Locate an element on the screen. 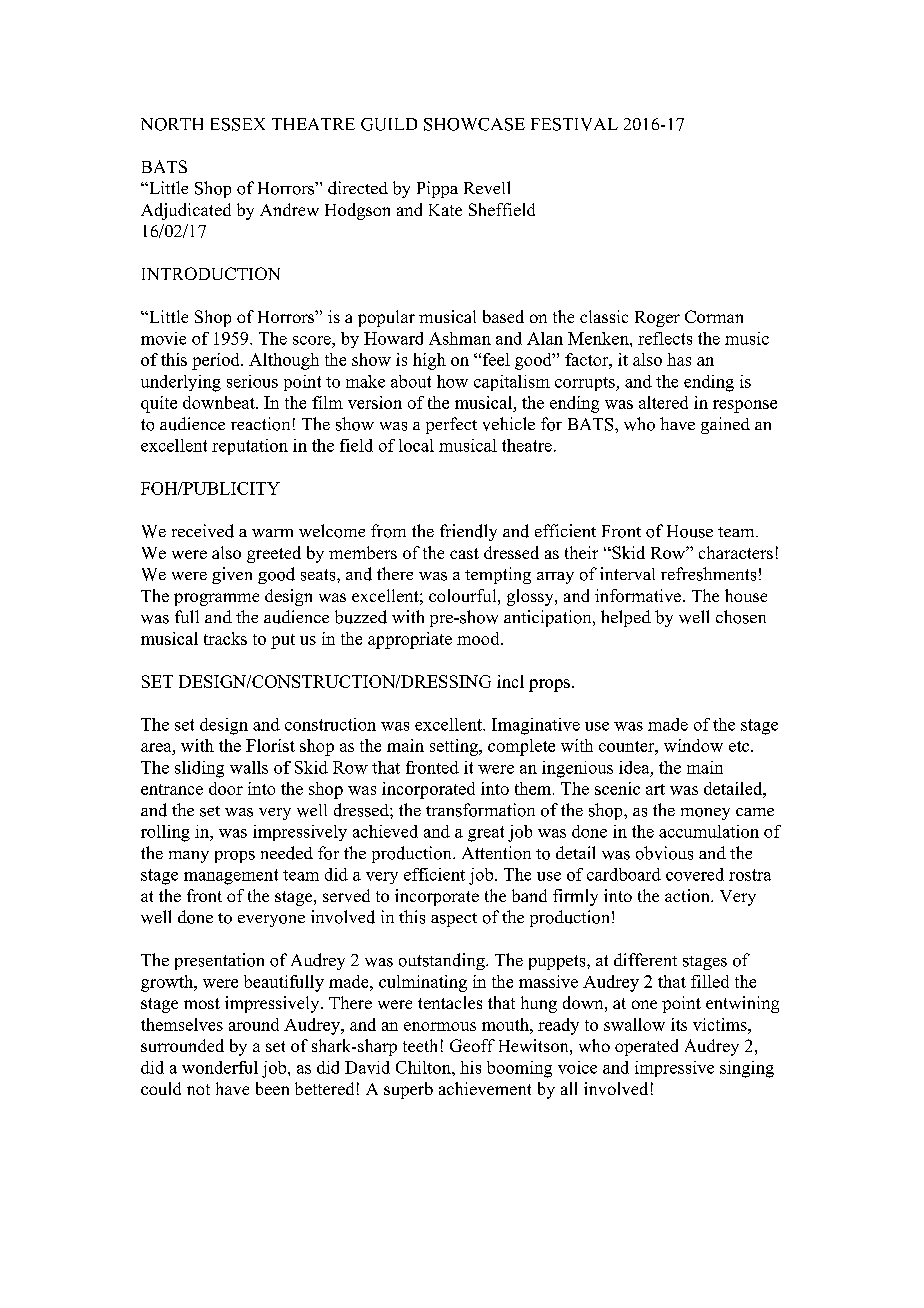  FESTIVAL is located at coordinates (574, 124).
